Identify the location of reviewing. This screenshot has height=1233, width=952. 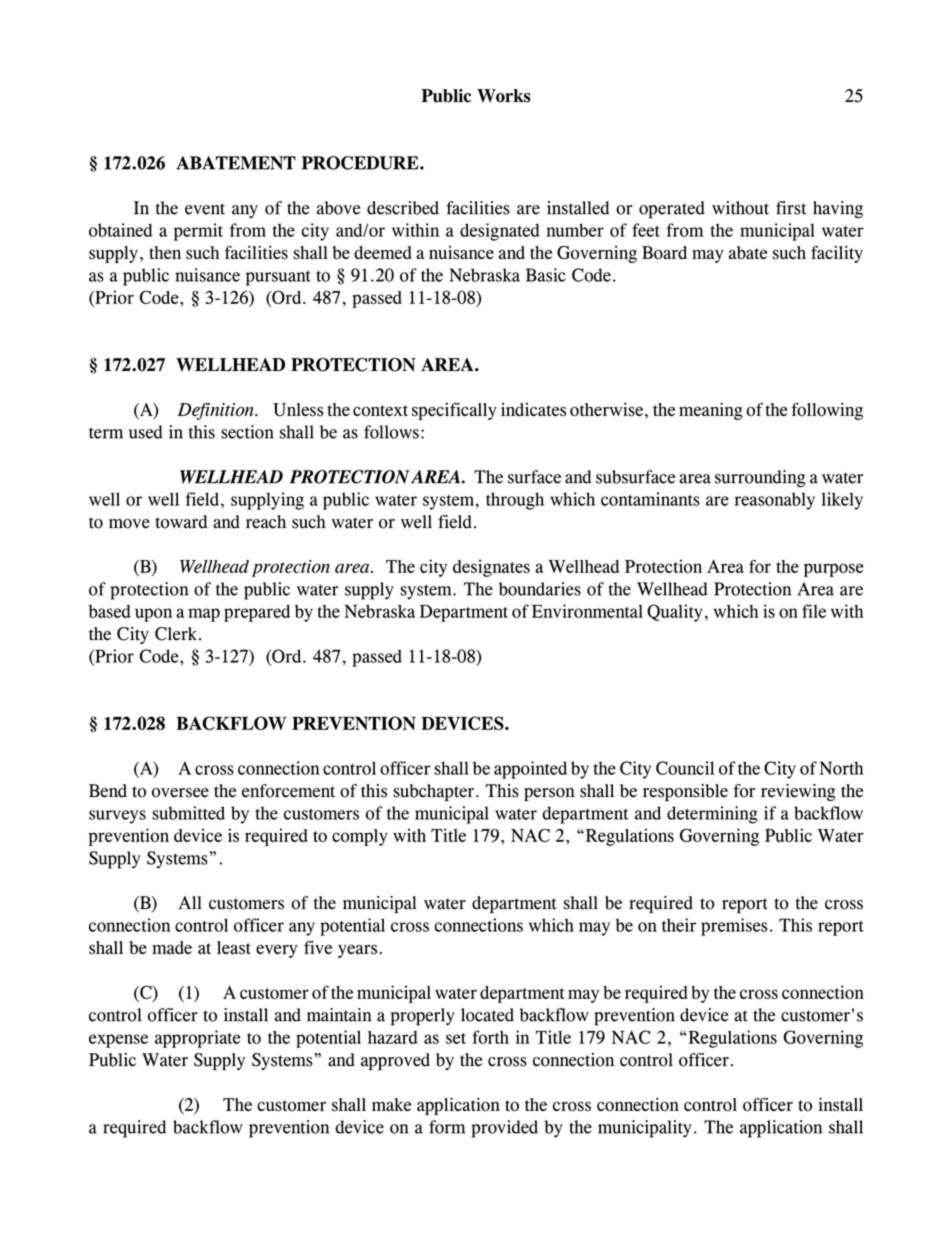
(798, 792).
